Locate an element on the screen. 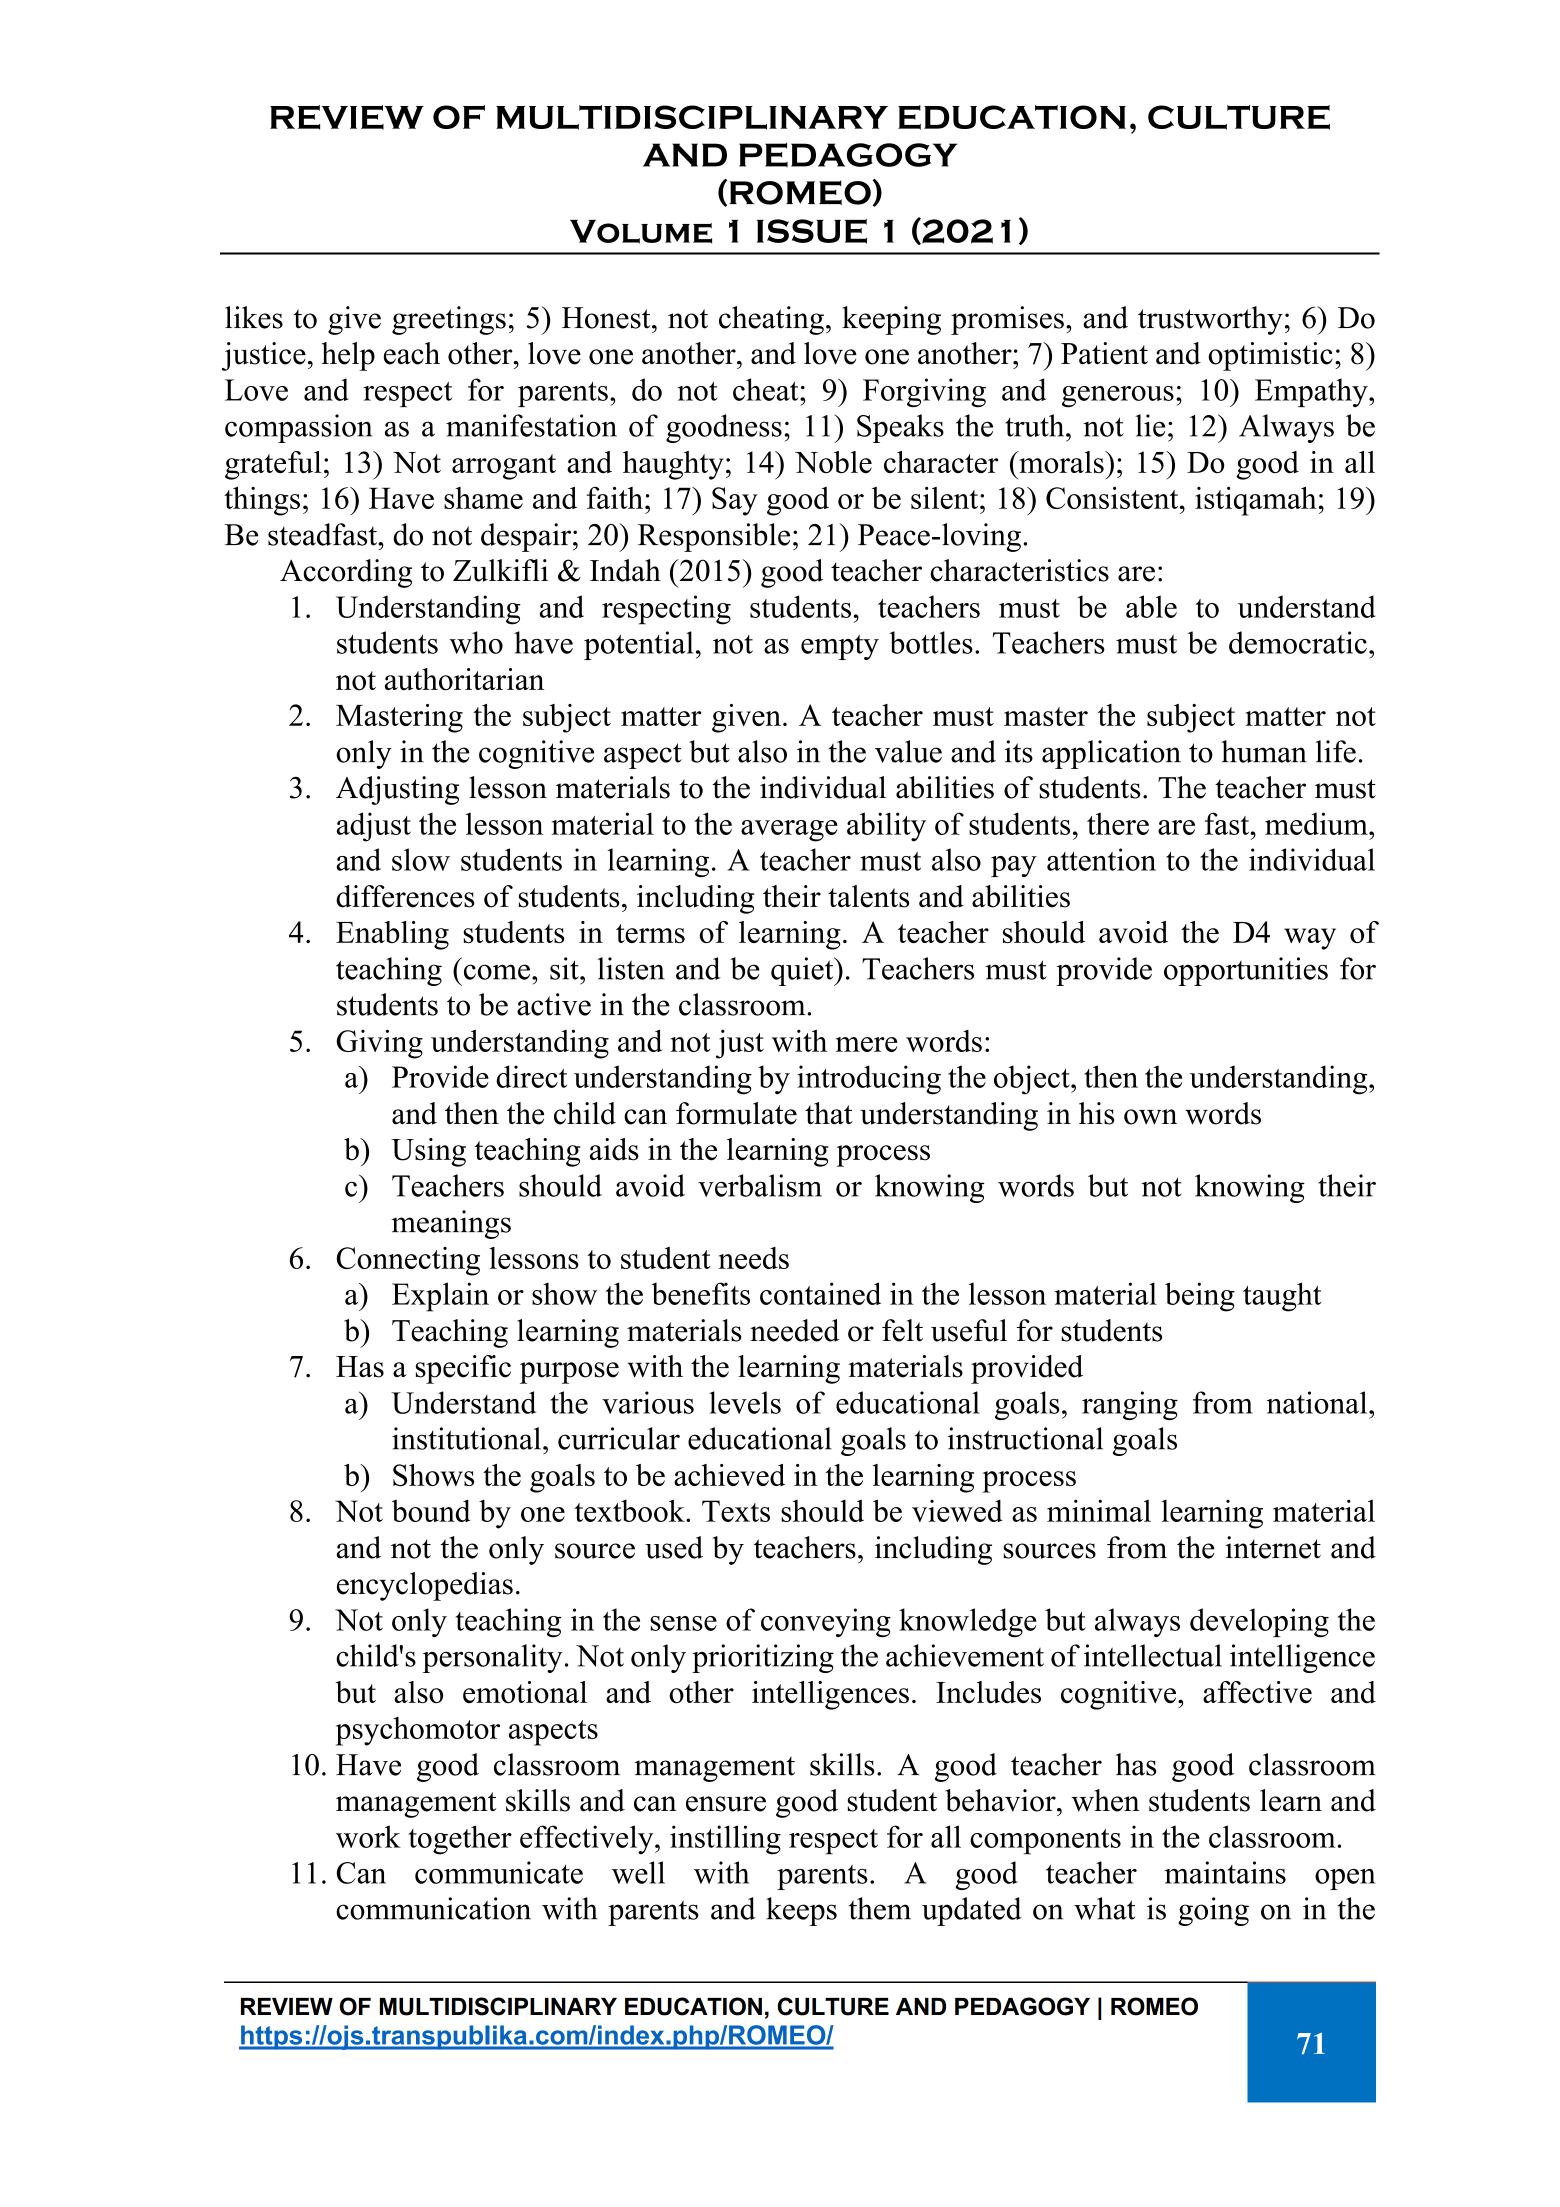 This screenshot has height=2207, width=1560. own is located at coordinates (1150, 1117).
